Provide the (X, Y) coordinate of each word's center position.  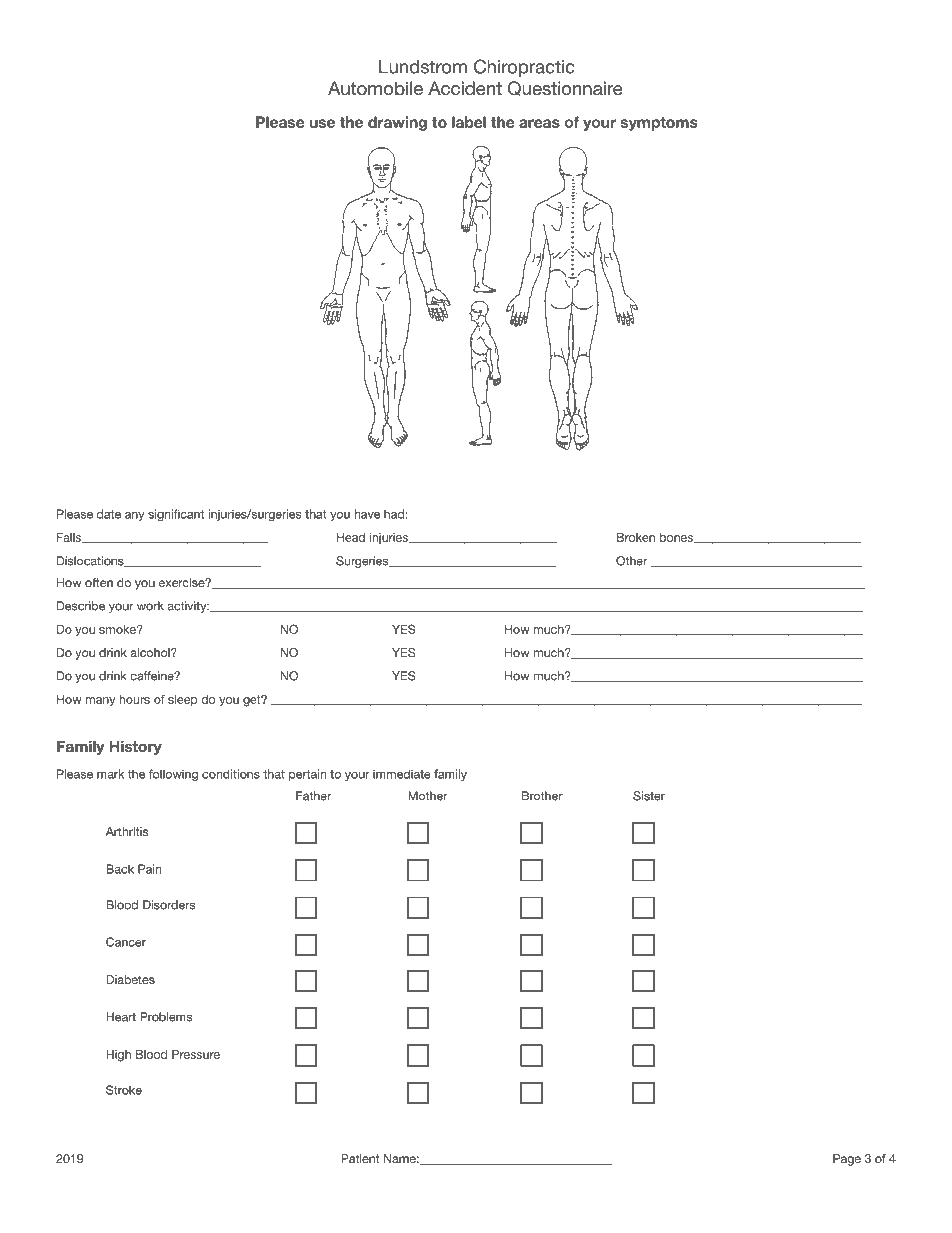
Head (351, 537)
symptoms (658, 124)
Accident (465, 88)
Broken (636, 537)
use (322, 123)
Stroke (124, 1090)
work (150, 606)
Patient (360, 1158)
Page (847, 1160)
